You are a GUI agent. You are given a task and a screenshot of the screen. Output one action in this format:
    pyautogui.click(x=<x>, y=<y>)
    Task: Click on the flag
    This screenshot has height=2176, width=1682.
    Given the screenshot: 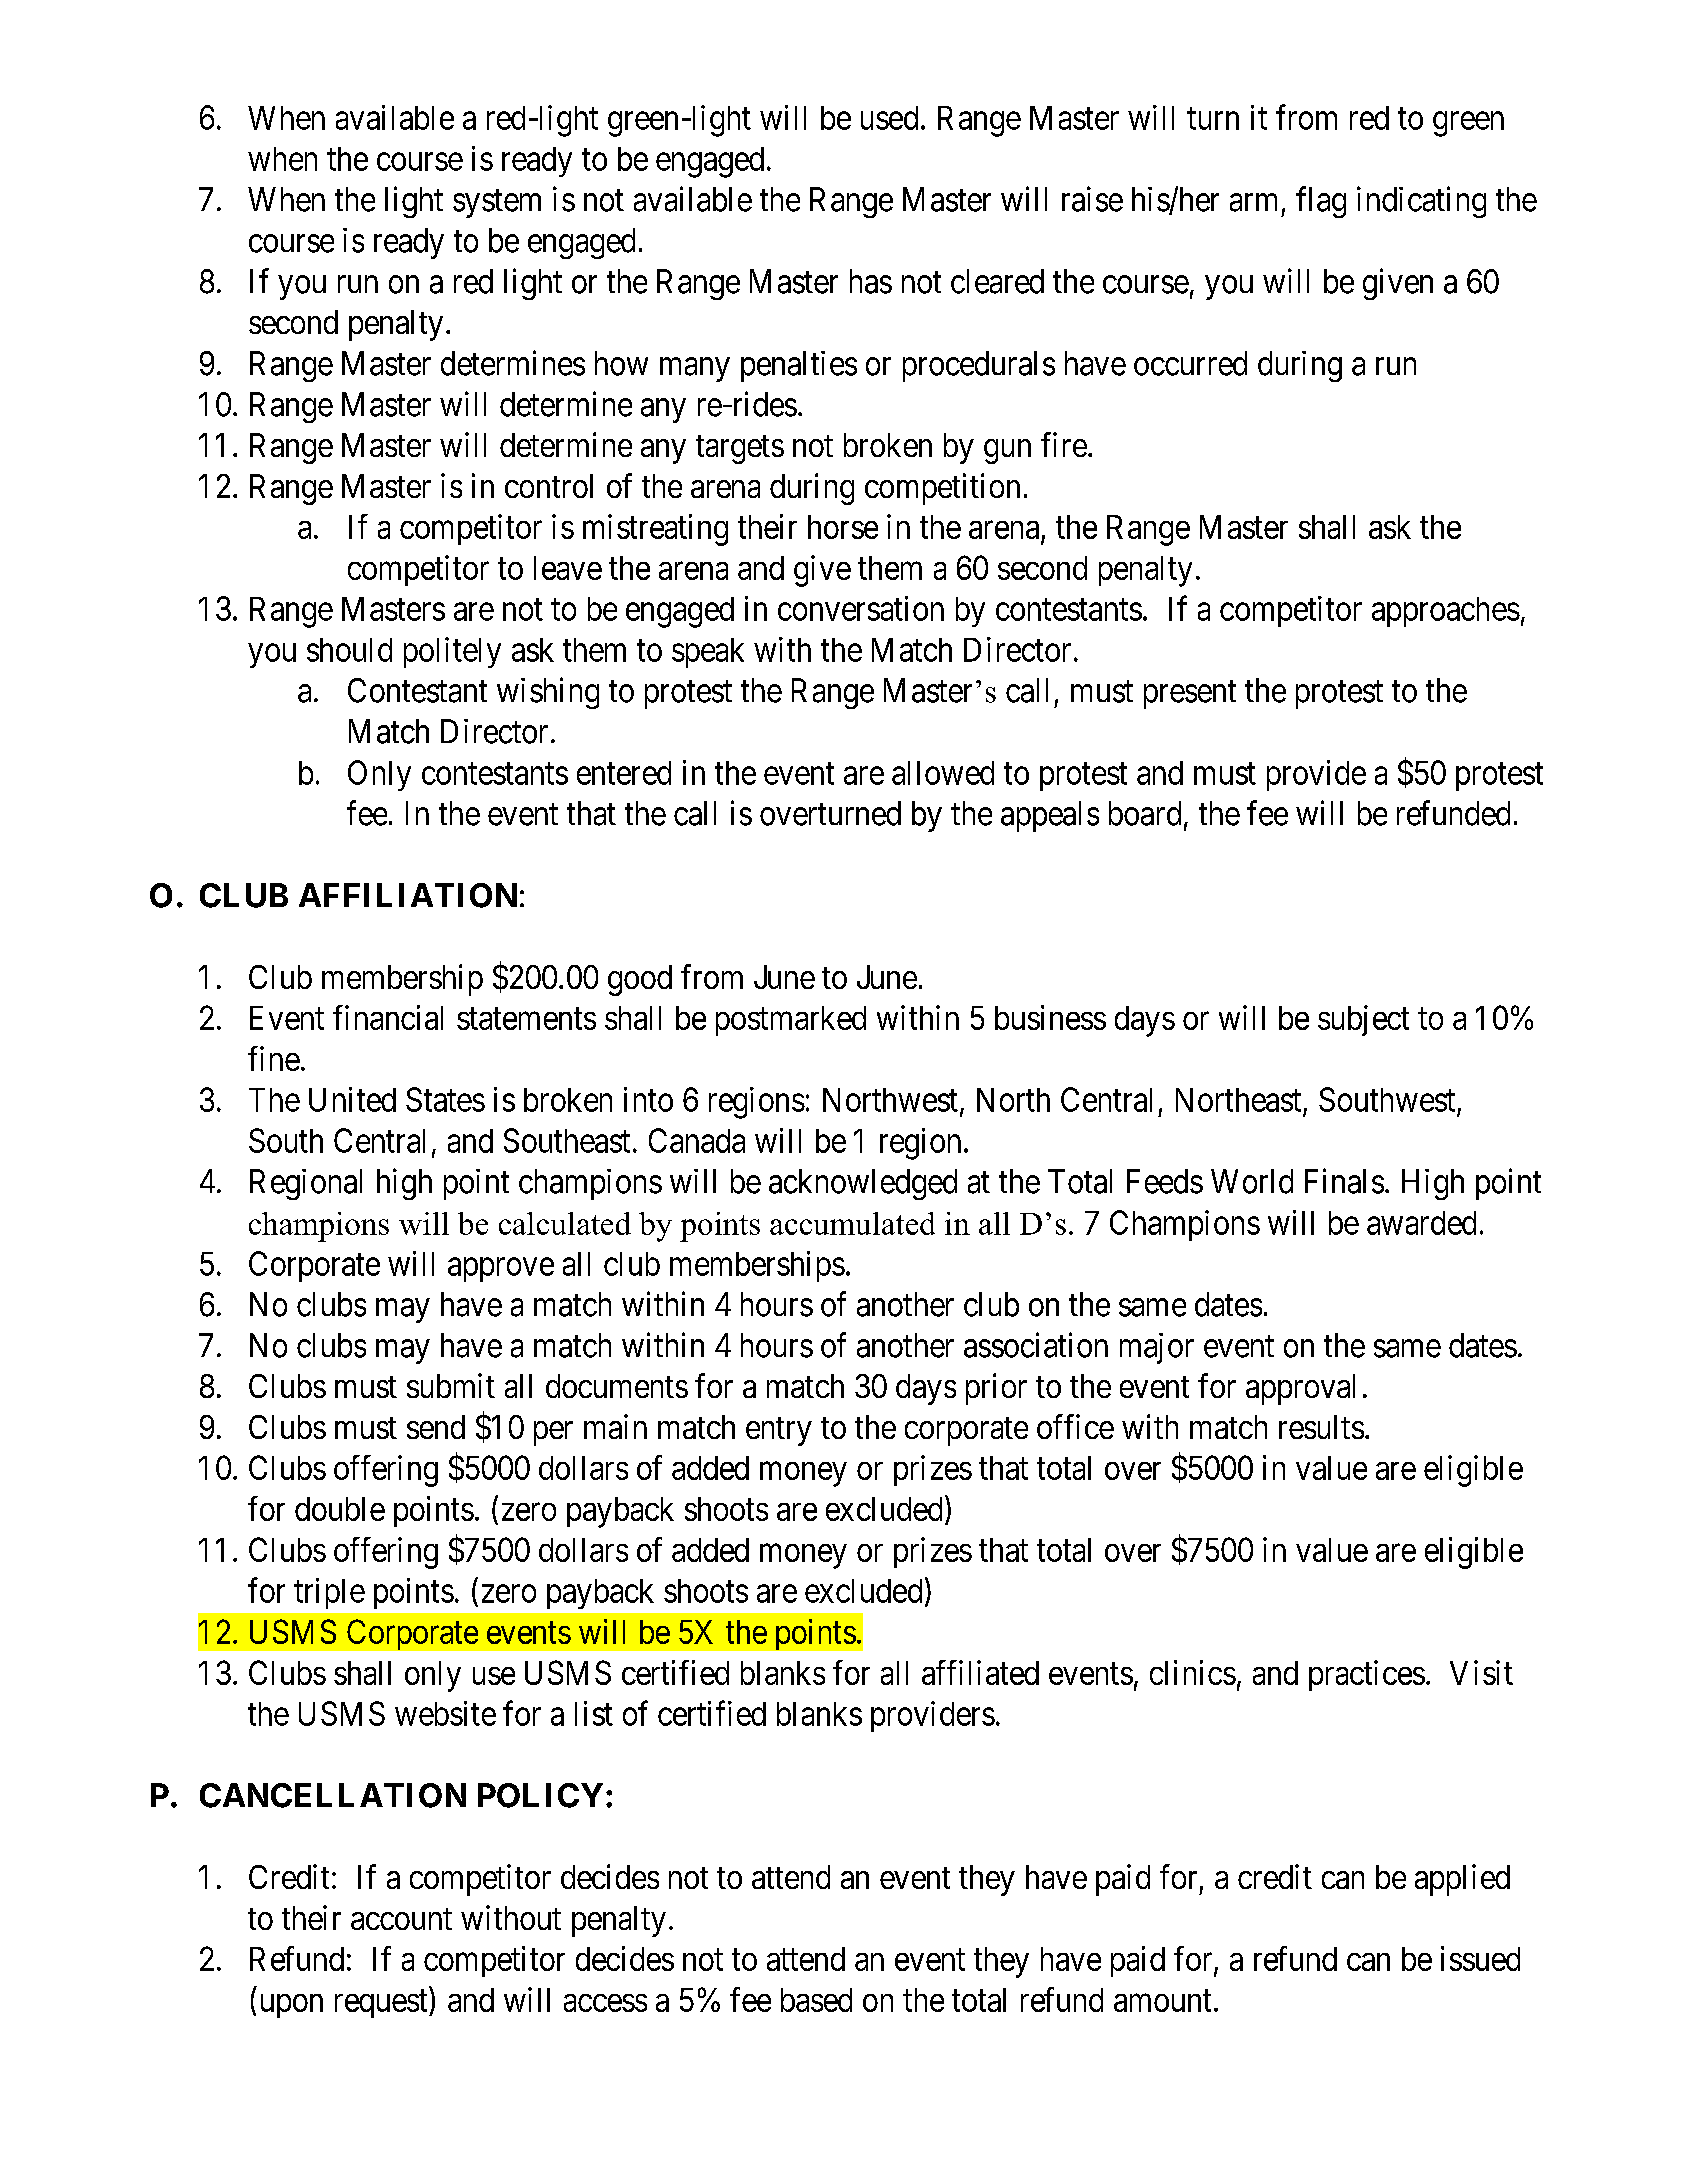 What is the action you would take?
    pyautogui.click(x=1321, y=202)
